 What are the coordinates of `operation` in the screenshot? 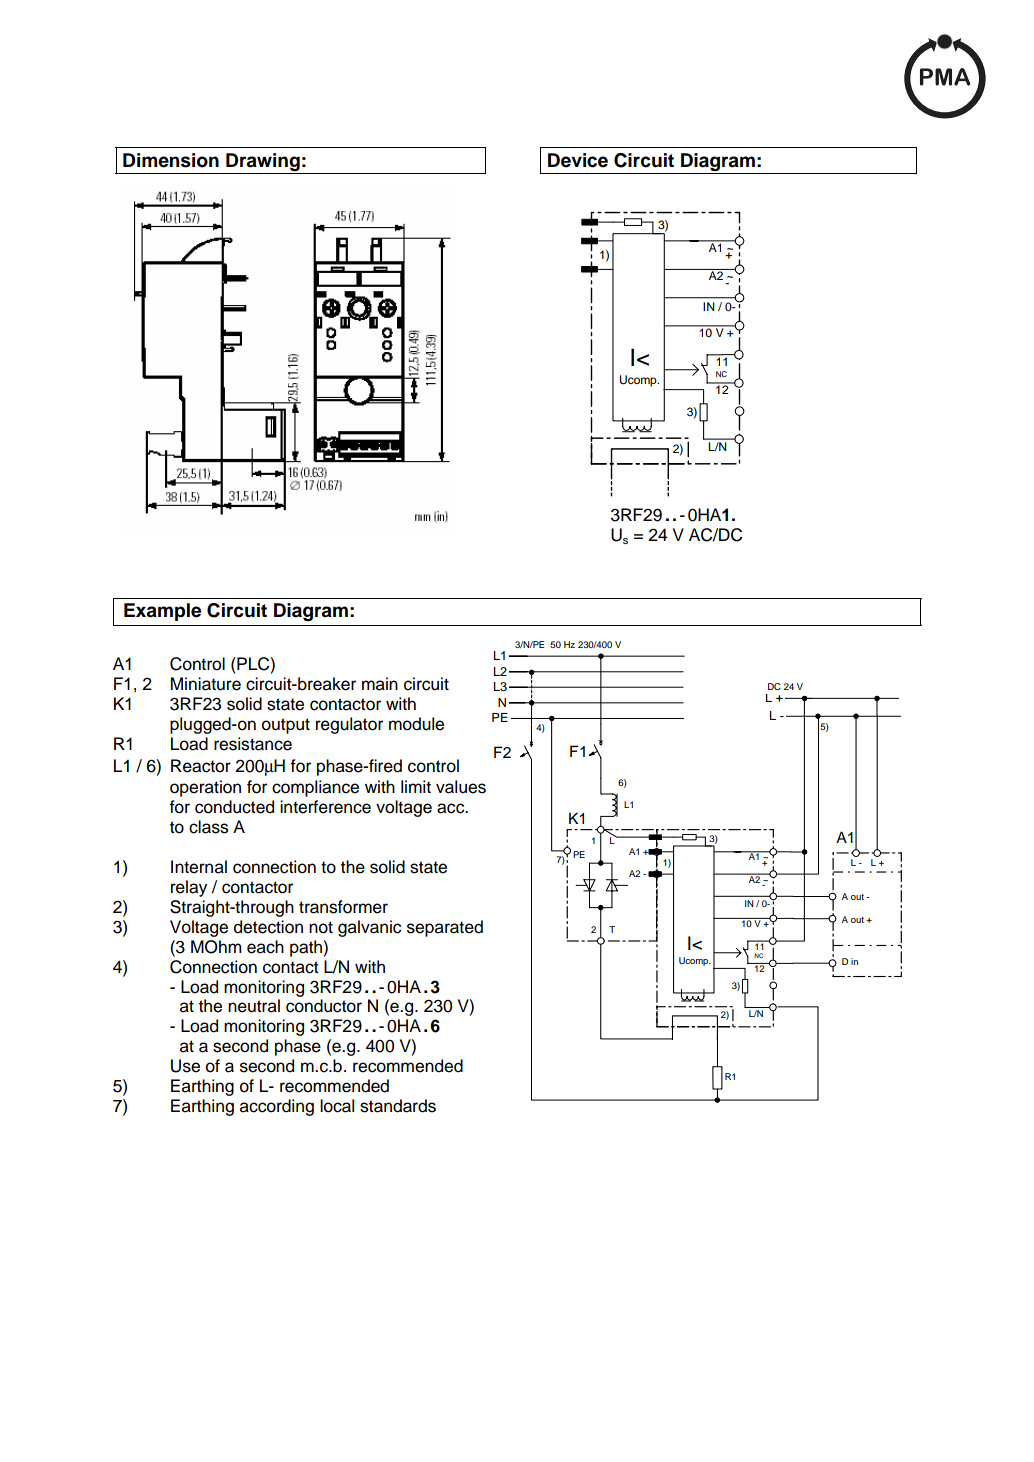 It's located at (205, 788).
